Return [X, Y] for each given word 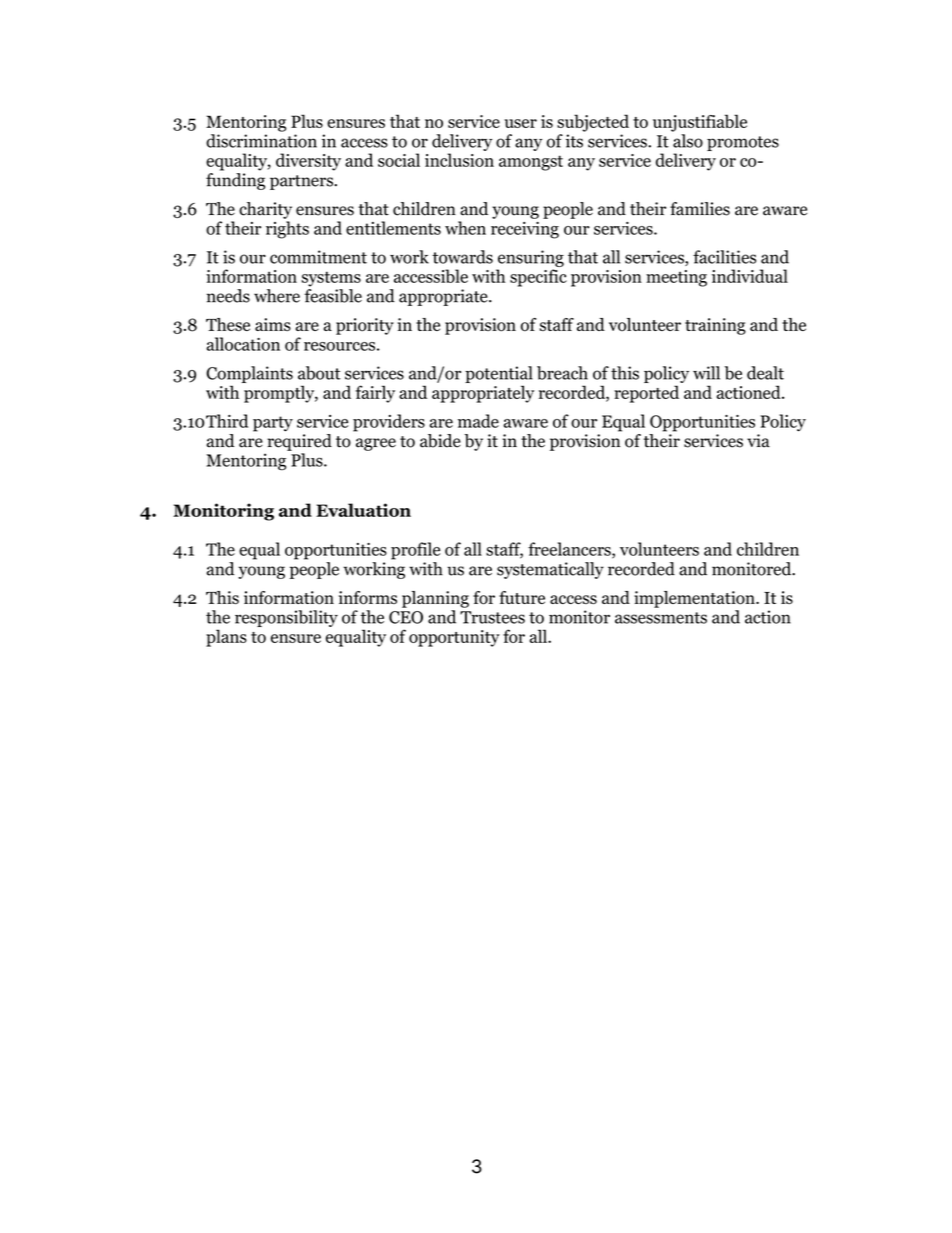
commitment [318, 257]
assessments [661, 618]
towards [462, 257]
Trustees [492, 617]
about [319, 373]
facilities [724, 257]
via [758, 441]
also [688, 141]
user [520, 123]
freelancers [570, 550]
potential [499, 374]
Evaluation [363, 510]
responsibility [286, 618]
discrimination [261, 141]
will [706, 373]
